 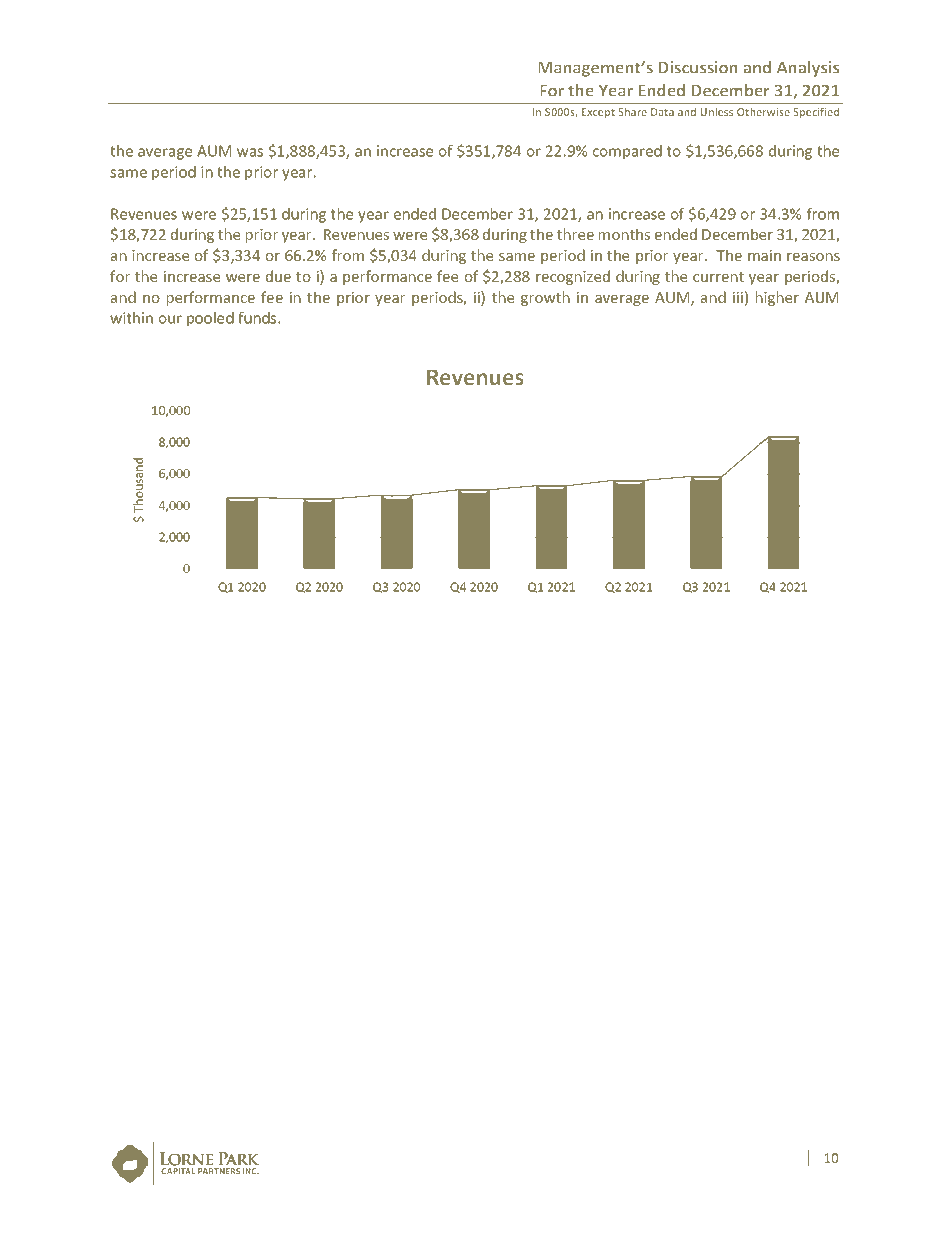 I want to click on iii, so click(x=738, y=297).
